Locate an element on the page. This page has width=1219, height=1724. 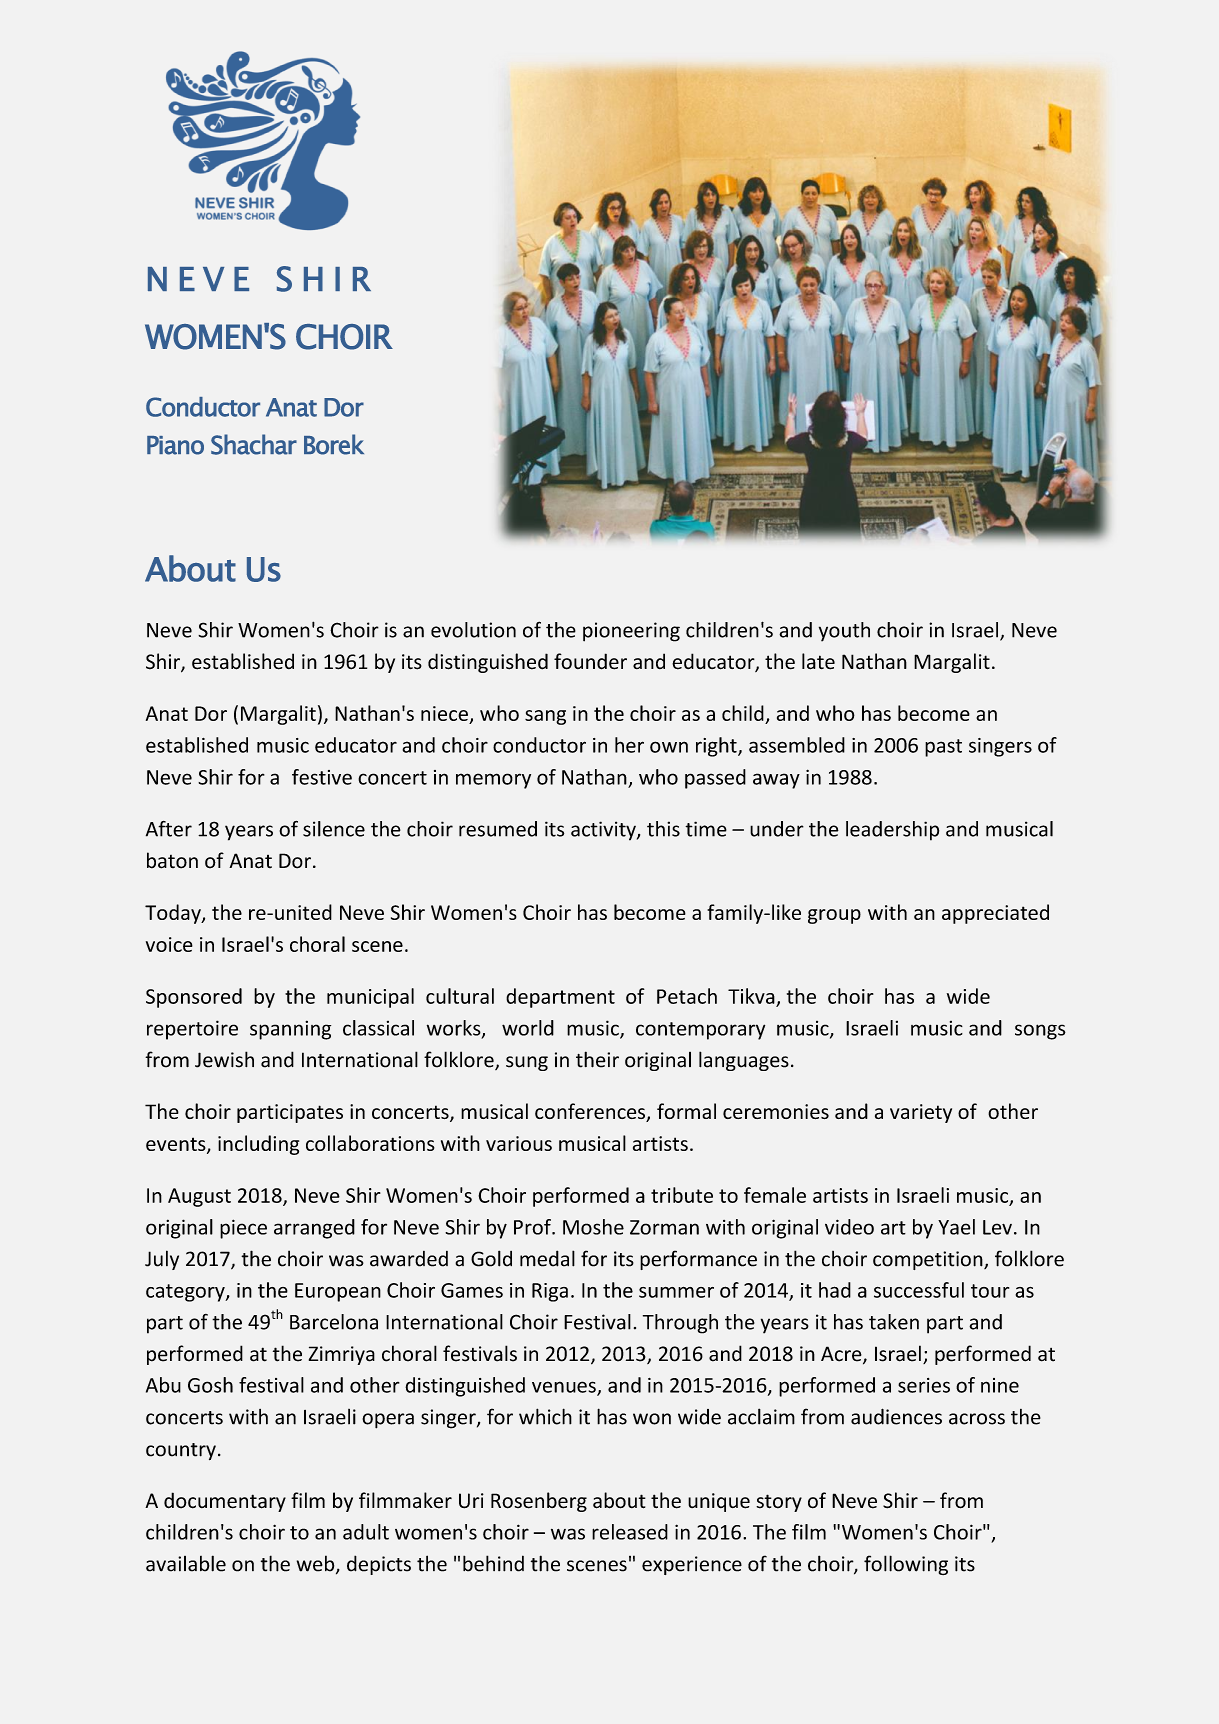
web is located at coordinates (317, 1564).
